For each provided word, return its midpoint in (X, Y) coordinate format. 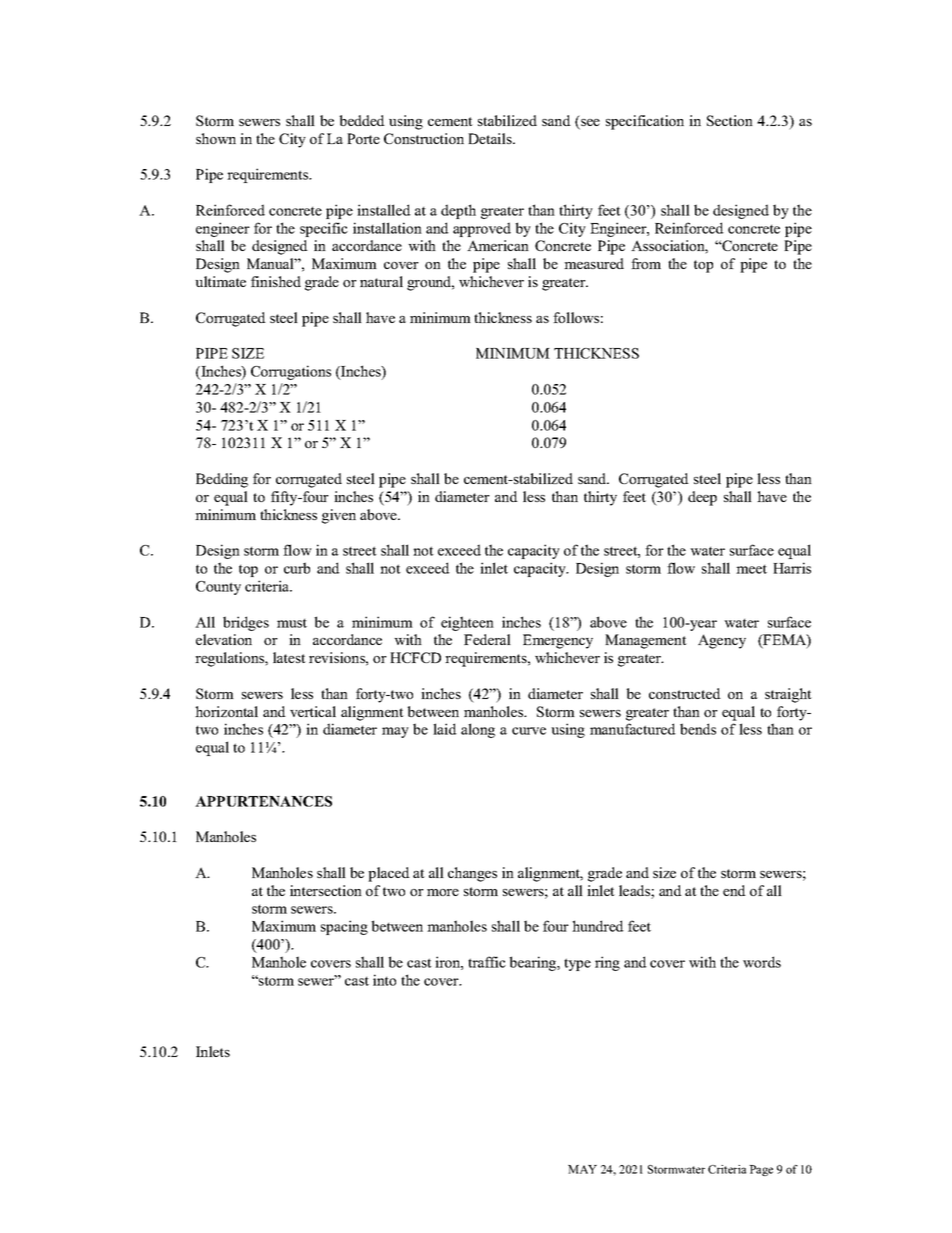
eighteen (467, 623)
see (589, 124)
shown (216, 138)
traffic (487, 962)
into (384, 980)
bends (698, 729)
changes (472, 874)
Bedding (222, 480)
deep (702, 498)
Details (491, 138)
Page (761, 1170)
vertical (313, 711)
